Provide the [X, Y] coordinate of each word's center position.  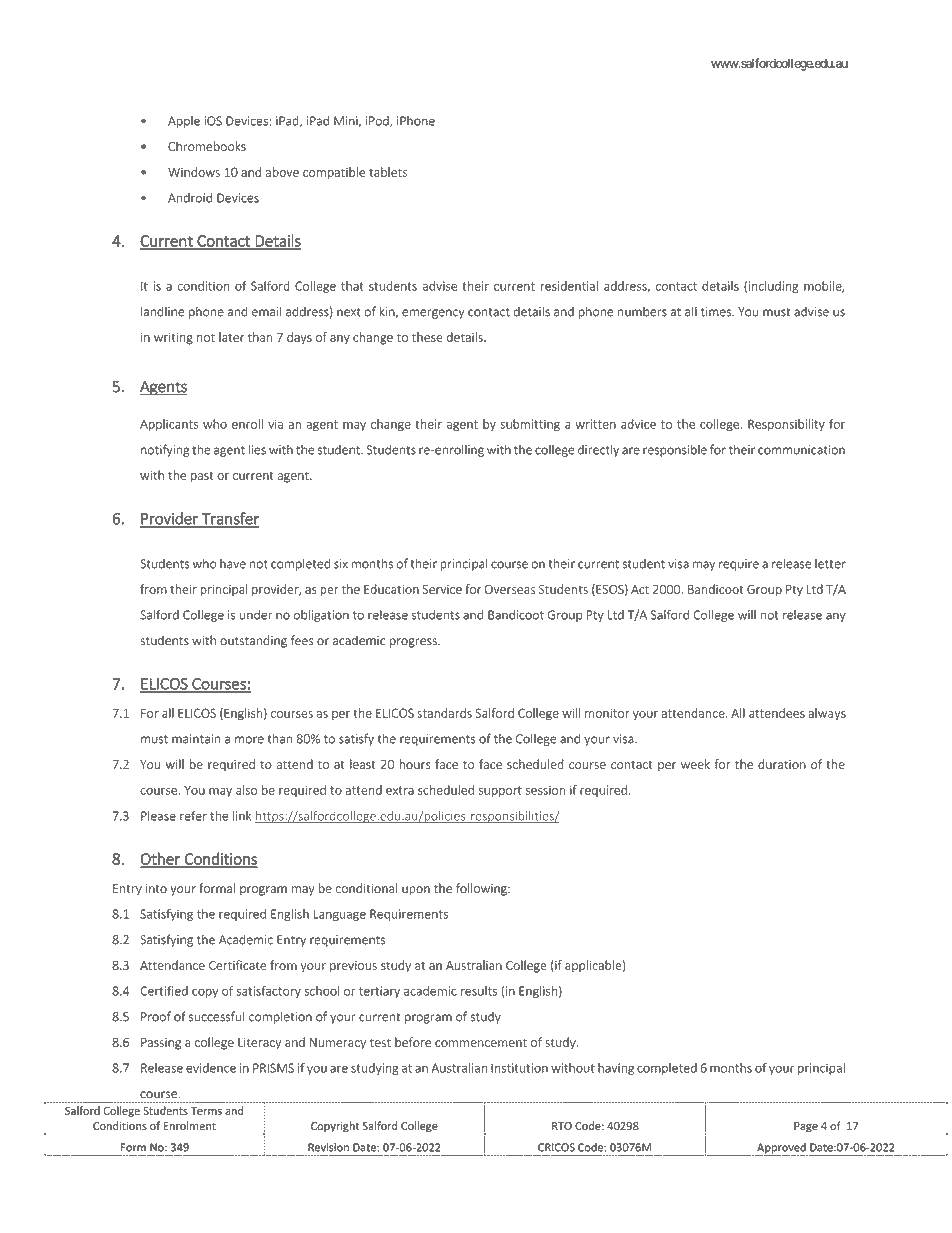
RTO [562, 1126]
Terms [206, 1111]
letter [830, 564]
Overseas [510, 589]
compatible [334, 173]
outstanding [253, 641]
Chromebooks [207, 146]
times [717, 312]
